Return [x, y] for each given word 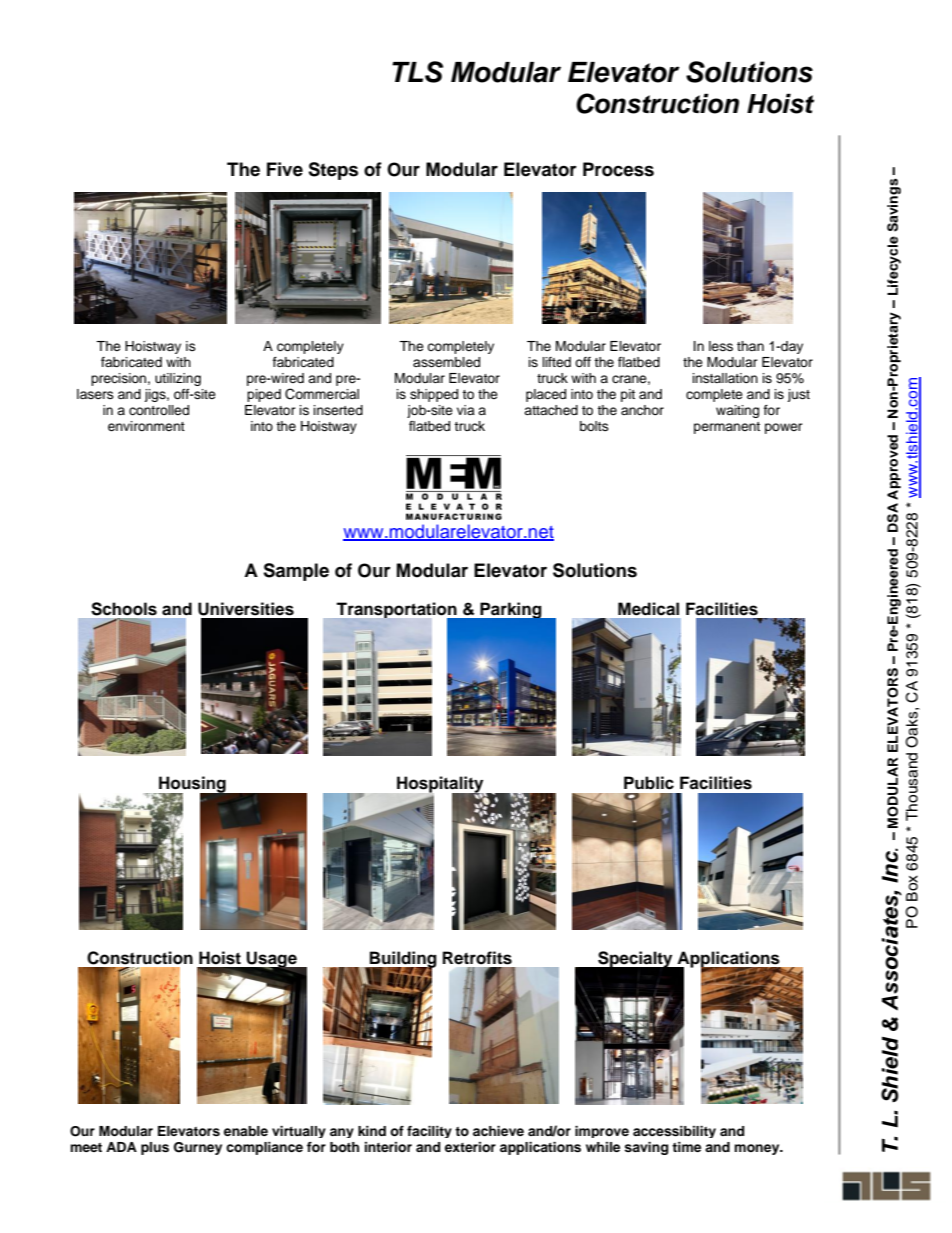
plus [155, 1148]
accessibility [674, 1132]
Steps [333, 171]
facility [429, 1132]
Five [285, 169]
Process [618, 169]
